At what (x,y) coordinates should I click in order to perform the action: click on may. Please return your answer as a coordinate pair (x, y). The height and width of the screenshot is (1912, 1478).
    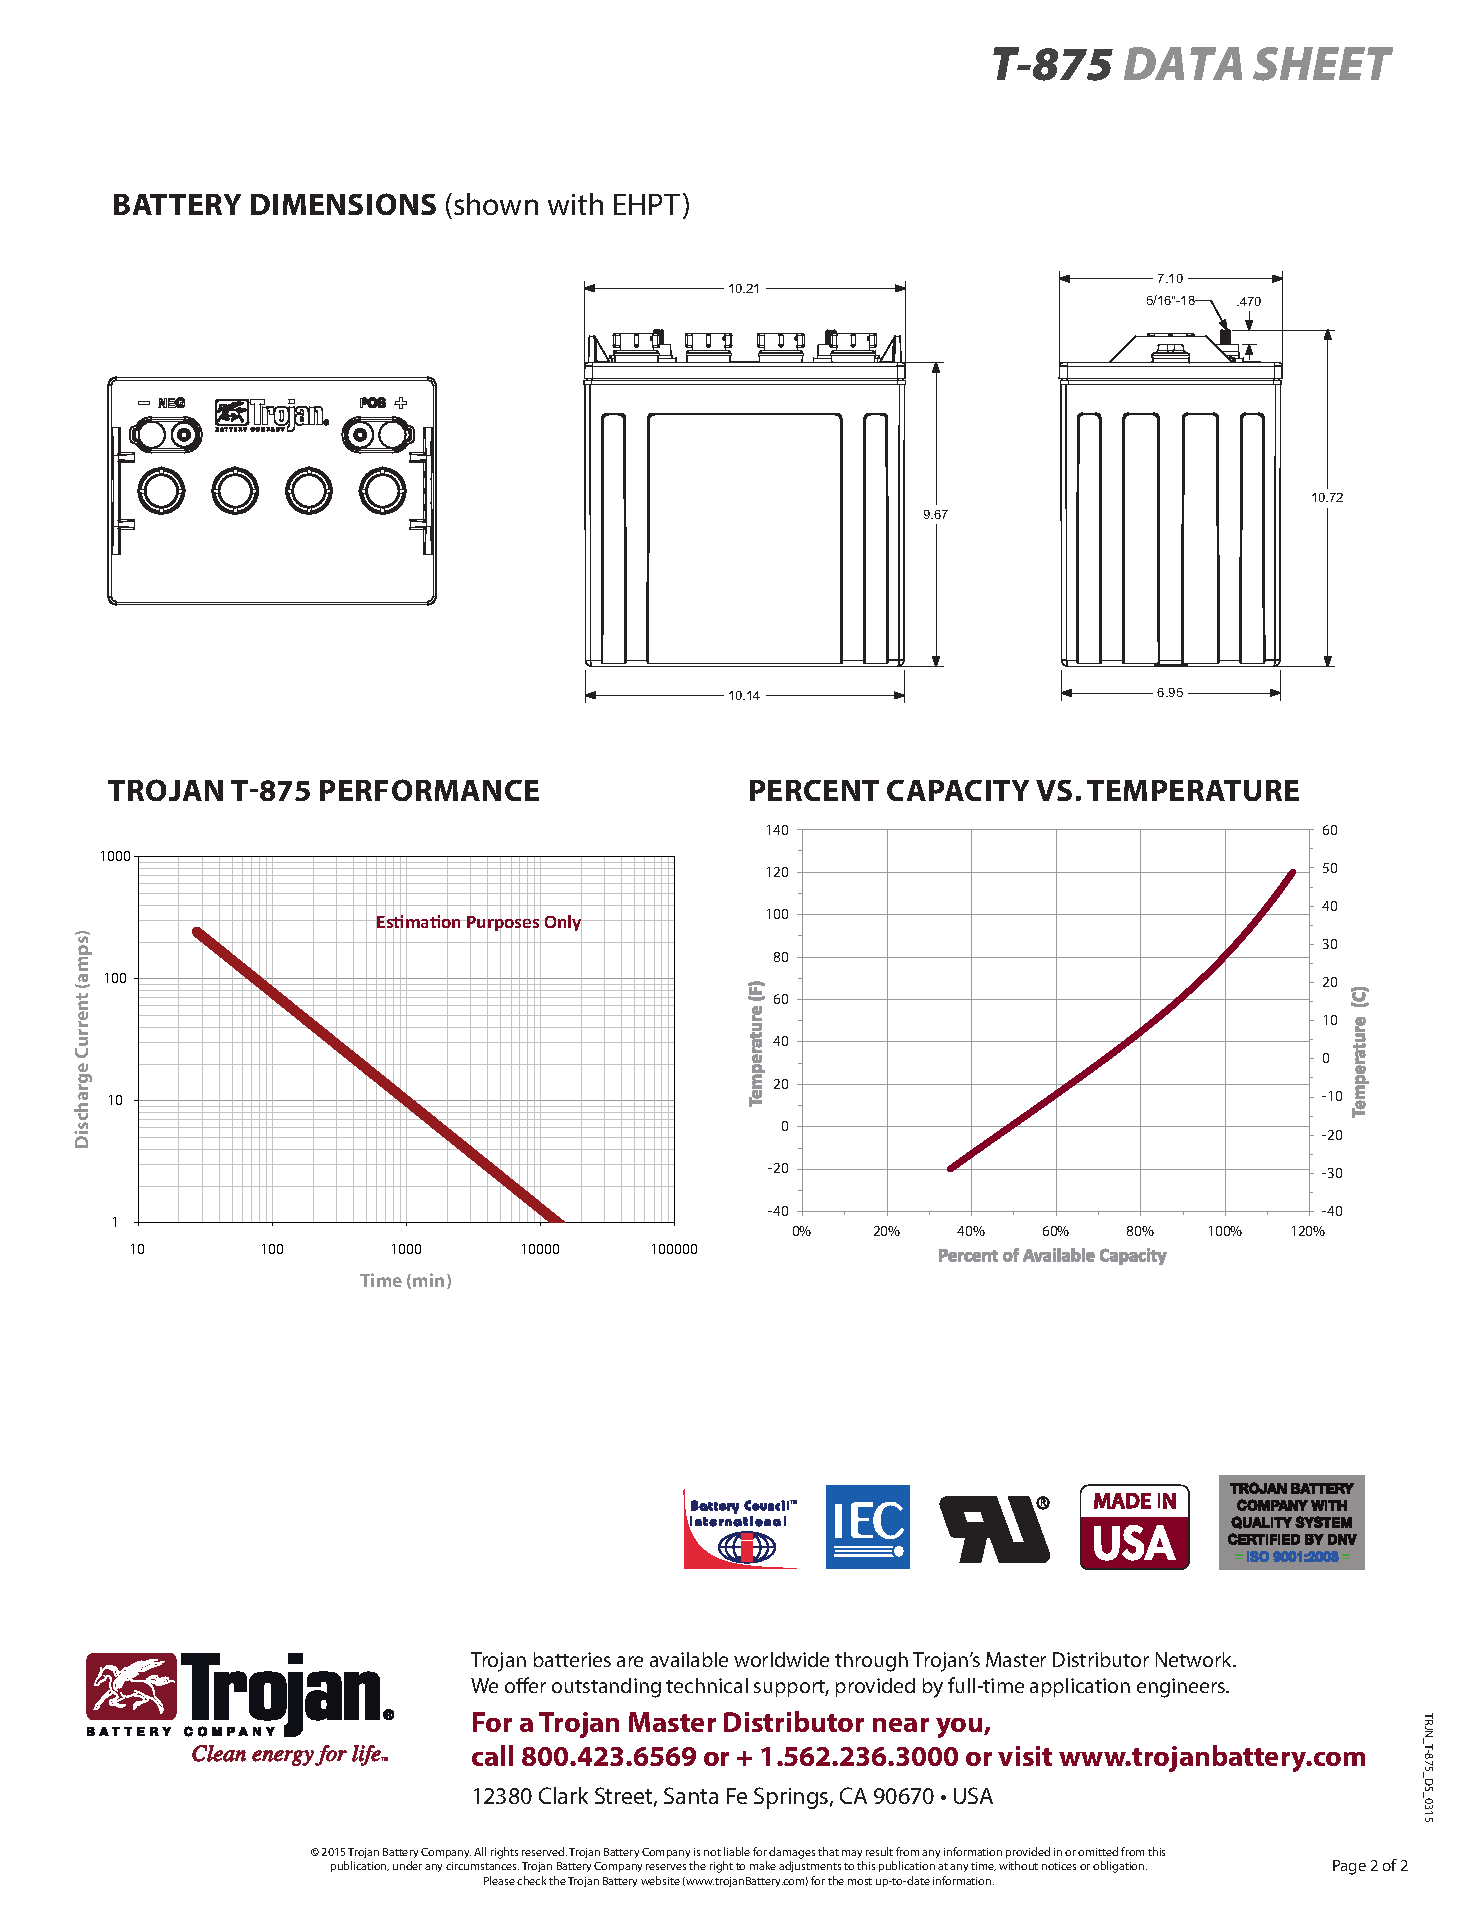
    Looking at the image, I should click on (852, 1854).
